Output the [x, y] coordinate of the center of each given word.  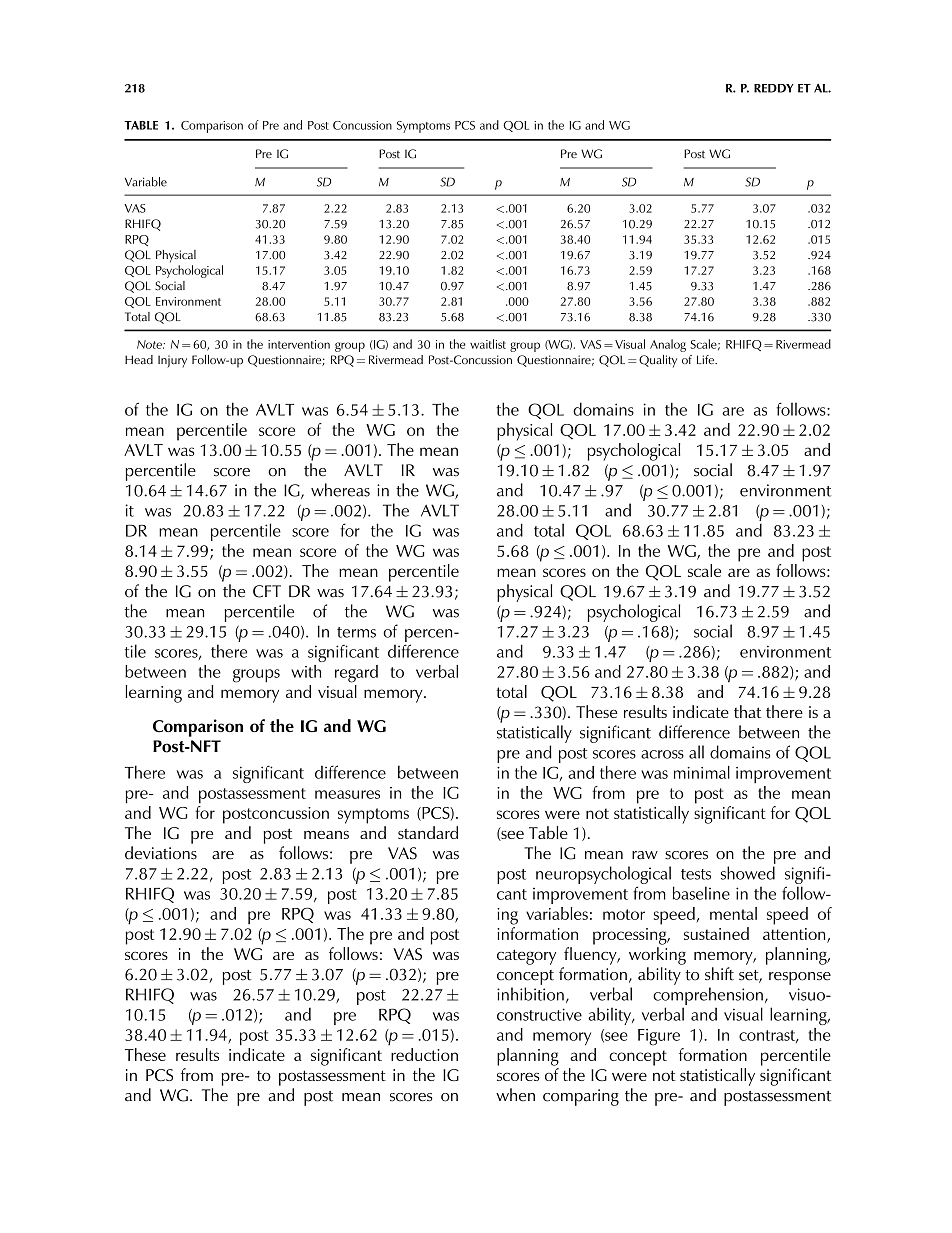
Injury [172, 361]
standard [428, 832]
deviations [161, 853]
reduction [424, 1054]
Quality [658, 361]
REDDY [774, 88]
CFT [267, 591]
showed [748, 873]
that [747, 711]
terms [356, 632]
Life [706, 359]
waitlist [488, 344]
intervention [299, 344]
